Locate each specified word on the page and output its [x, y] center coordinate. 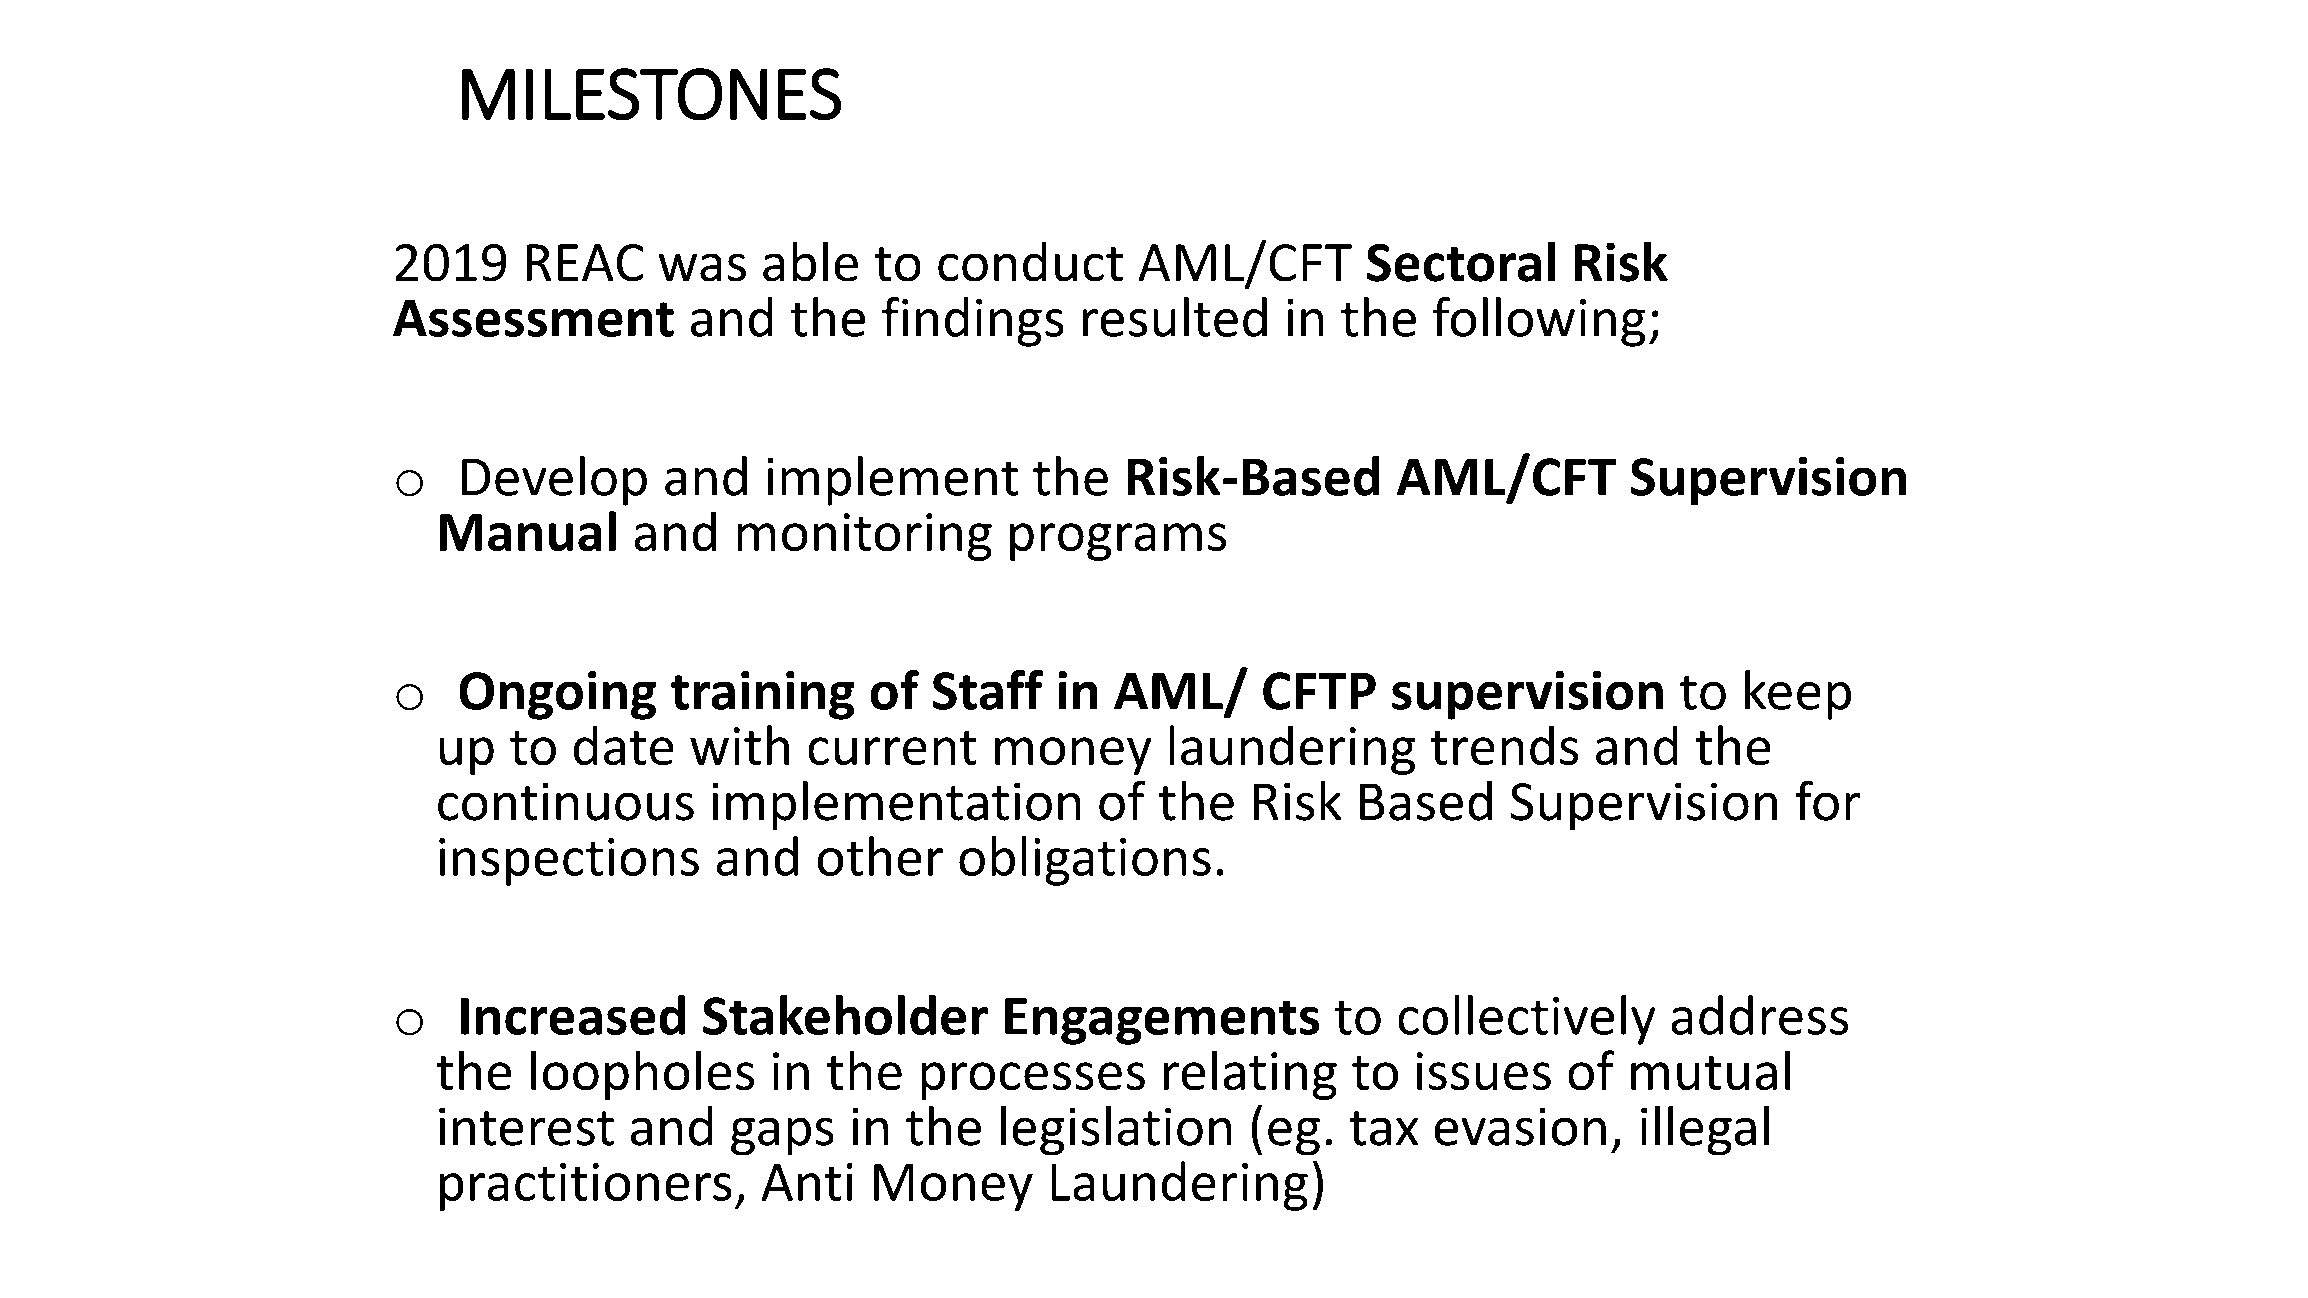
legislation [1116, 1130]
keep [1798, 695]
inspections [569, 862]
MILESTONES [651, 94]
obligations [1085, 861]
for [1828, 801]
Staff [988, 690]
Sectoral [1461, 262]
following [1539, 322]
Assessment [533, 318]
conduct [1030, 261]
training [762, 695]
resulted [1175, 317]
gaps [782, 1136]
